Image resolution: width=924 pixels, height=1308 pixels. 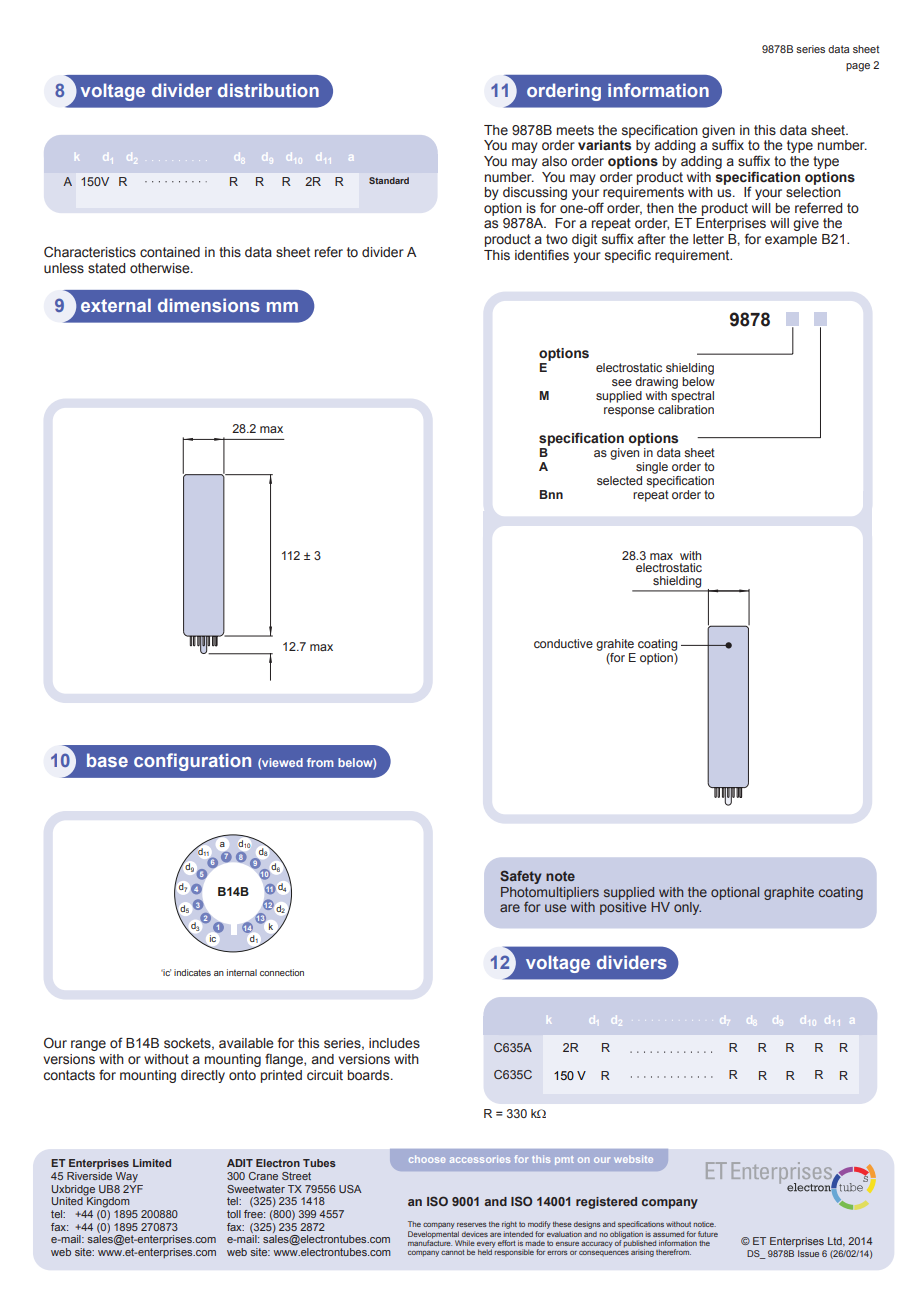 I want to click on see, so click(x=622, y=382).
